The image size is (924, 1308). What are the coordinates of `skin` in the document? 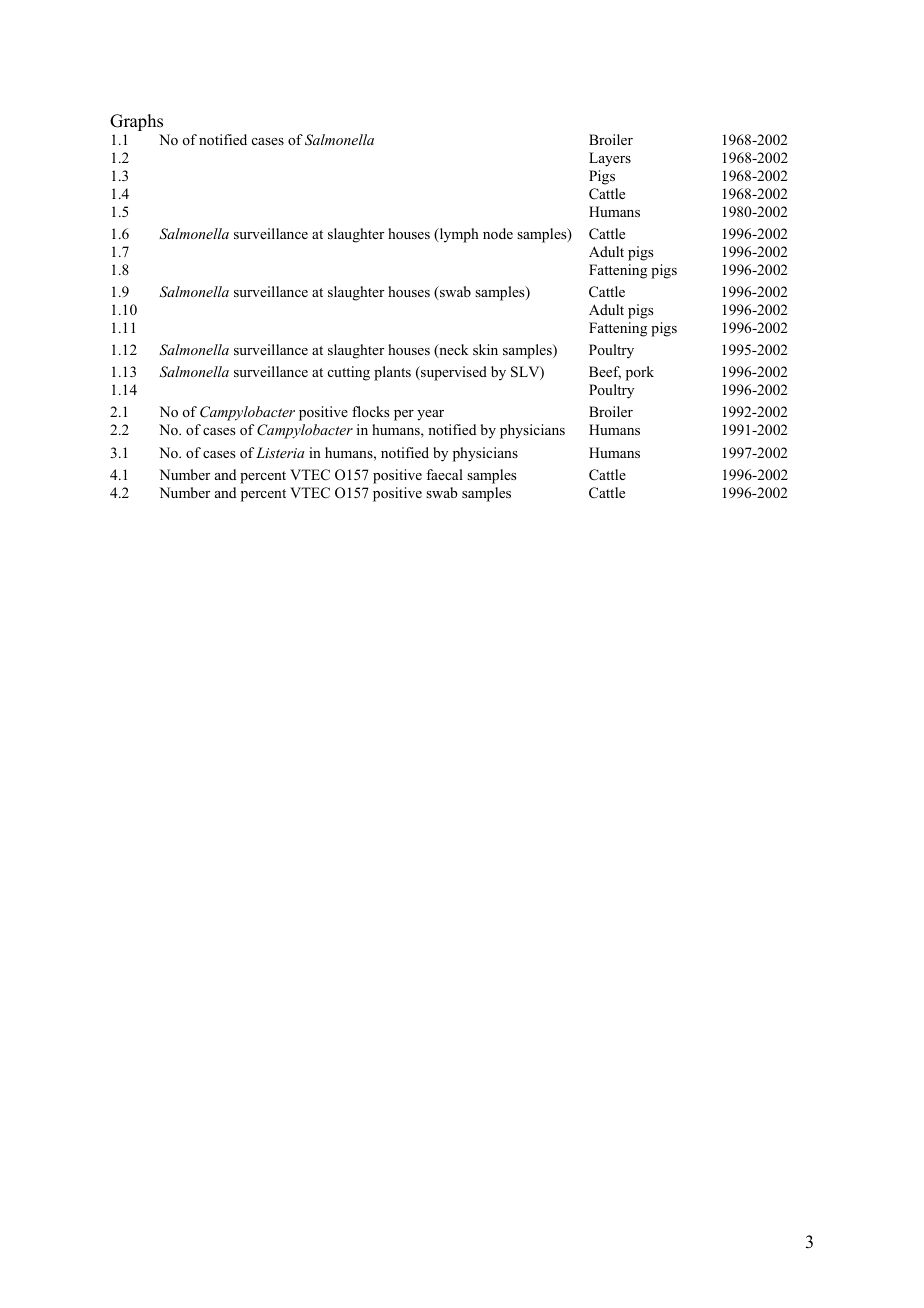 It's located at (485, 349).
